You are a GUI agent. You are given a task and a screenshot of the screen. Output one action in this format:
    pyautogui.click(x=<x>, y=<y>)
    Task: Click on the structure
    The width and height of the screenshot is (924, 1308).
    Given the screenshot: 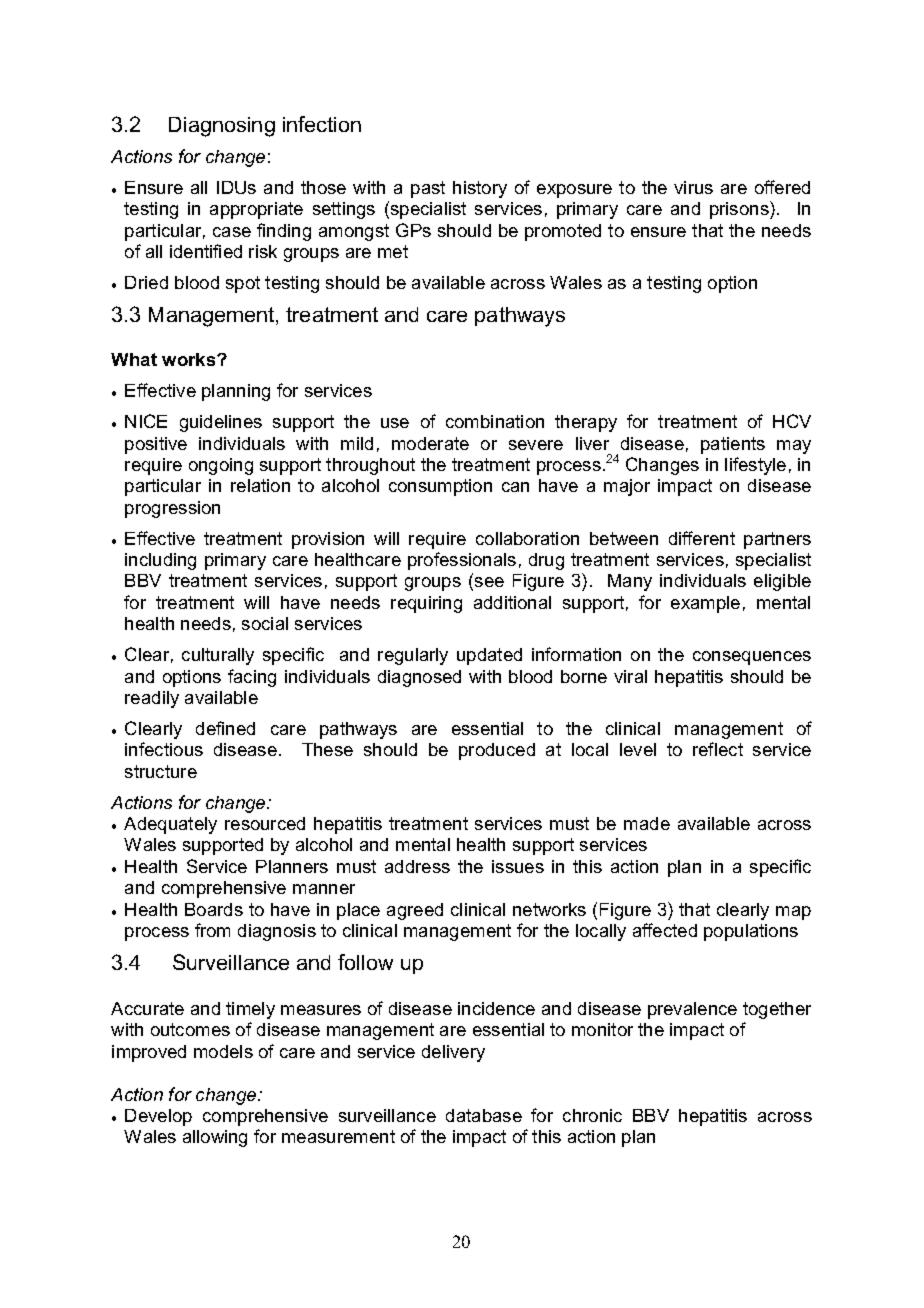 What is the action you would take?
    pyautogui.click(x=161, y=771)
